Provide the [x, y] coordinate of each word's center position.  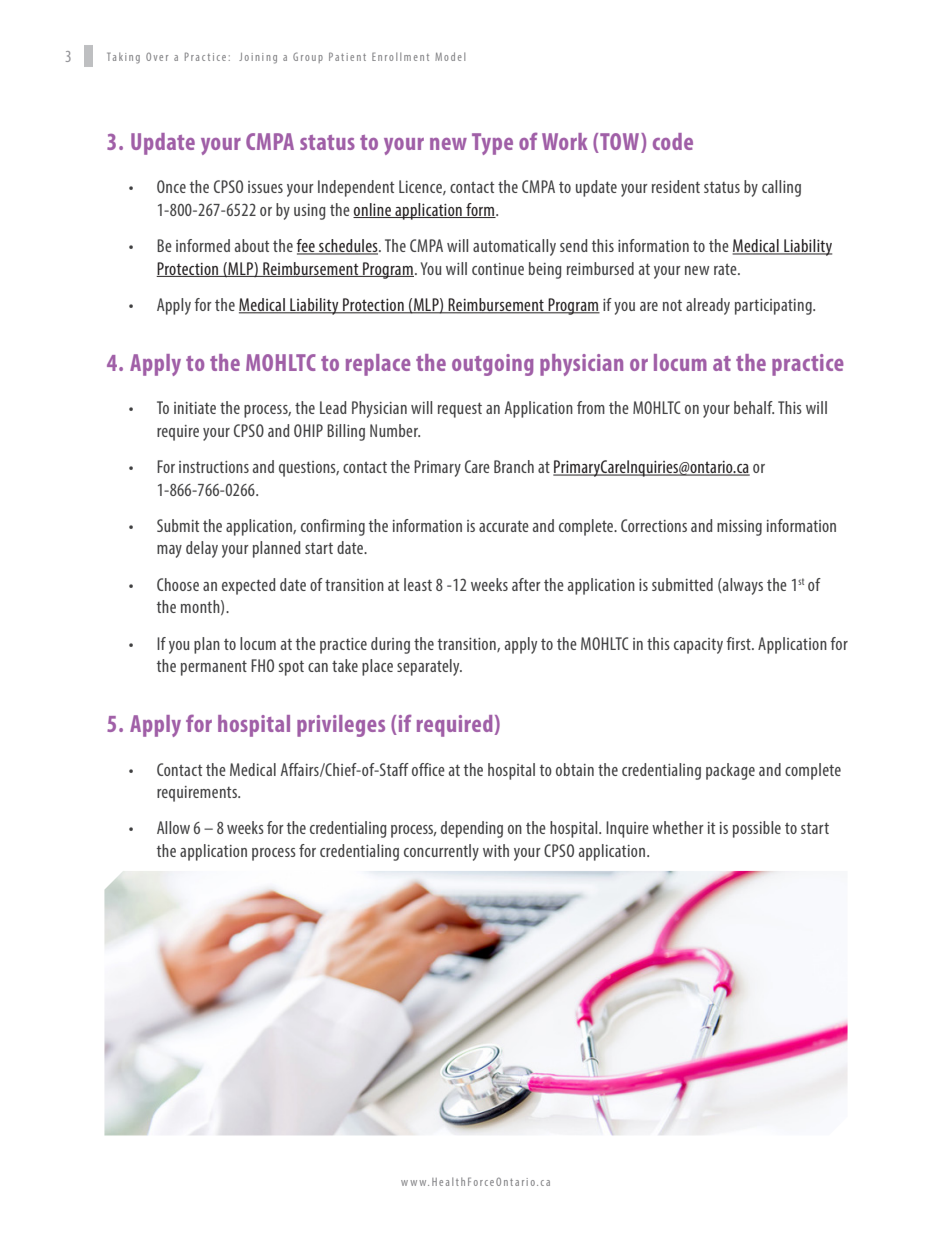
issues [265, 187]
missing [739, 528]
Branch [514, 466]
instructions [214, 467]
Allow [173, 827]
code [673, 141]
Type [492, 144]
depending [472, 829]
